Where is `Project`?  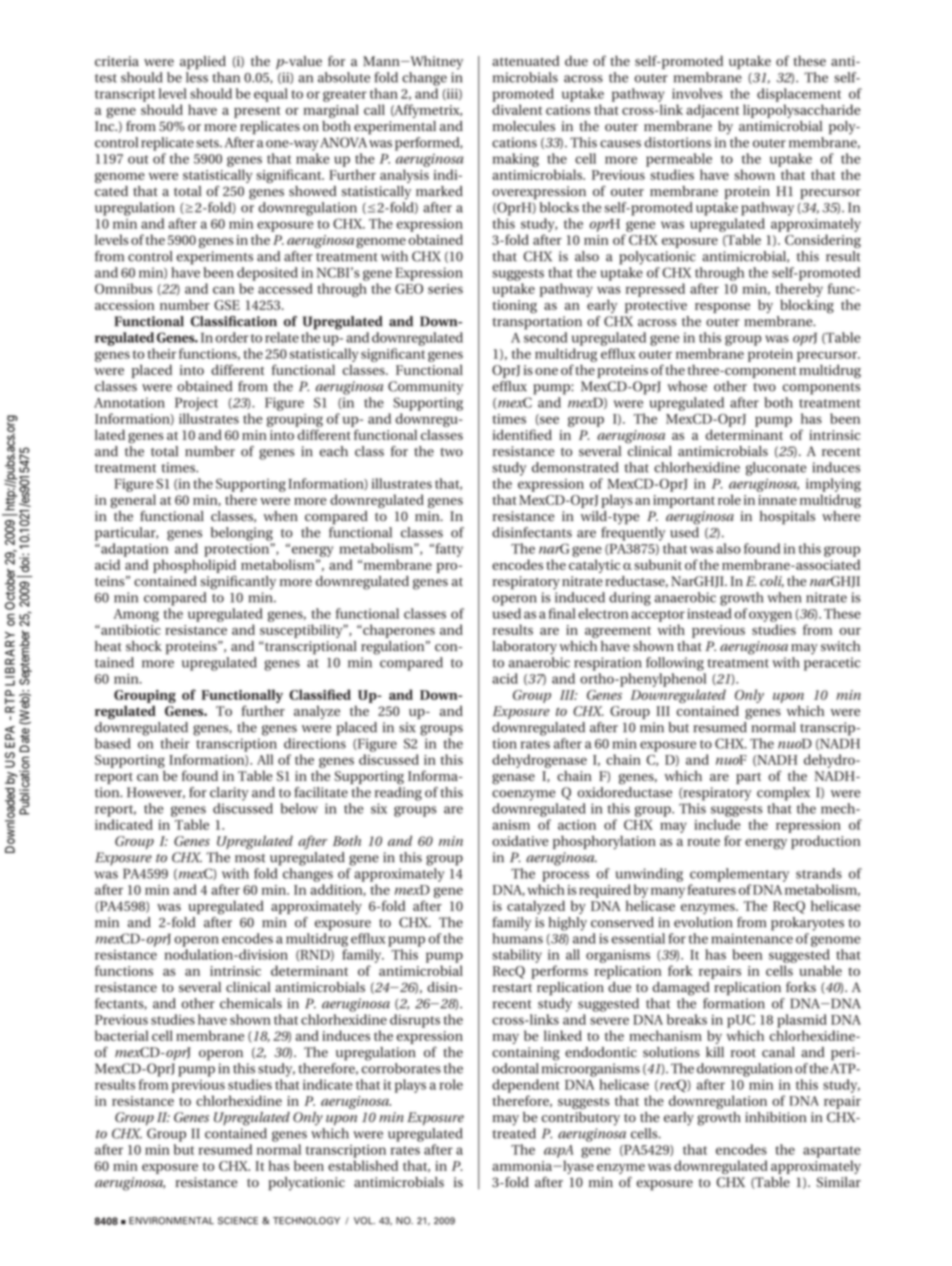
Project is located at coordinates (196, 404).
